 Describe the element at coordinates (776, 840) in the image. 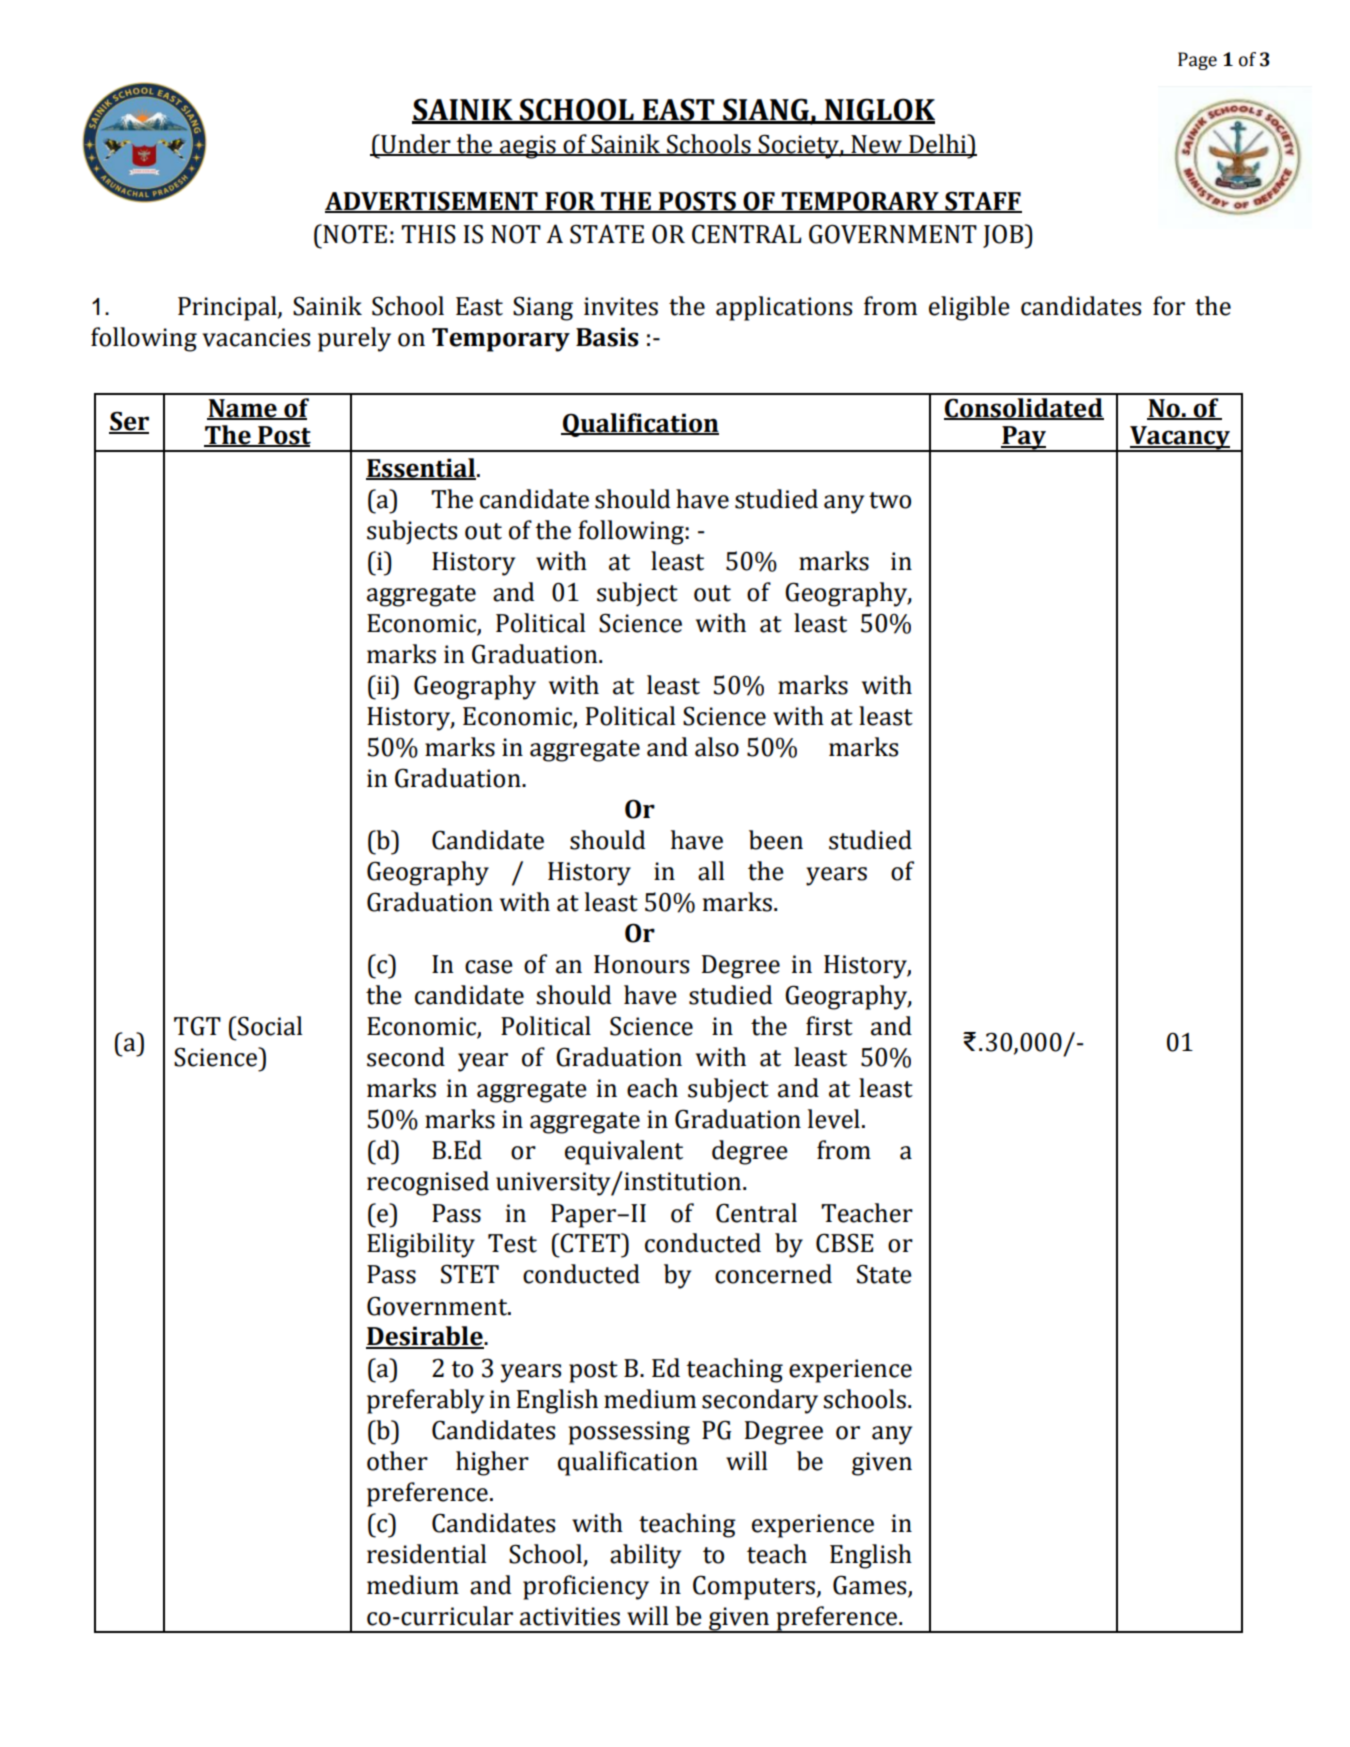

I see `been` at that location.
